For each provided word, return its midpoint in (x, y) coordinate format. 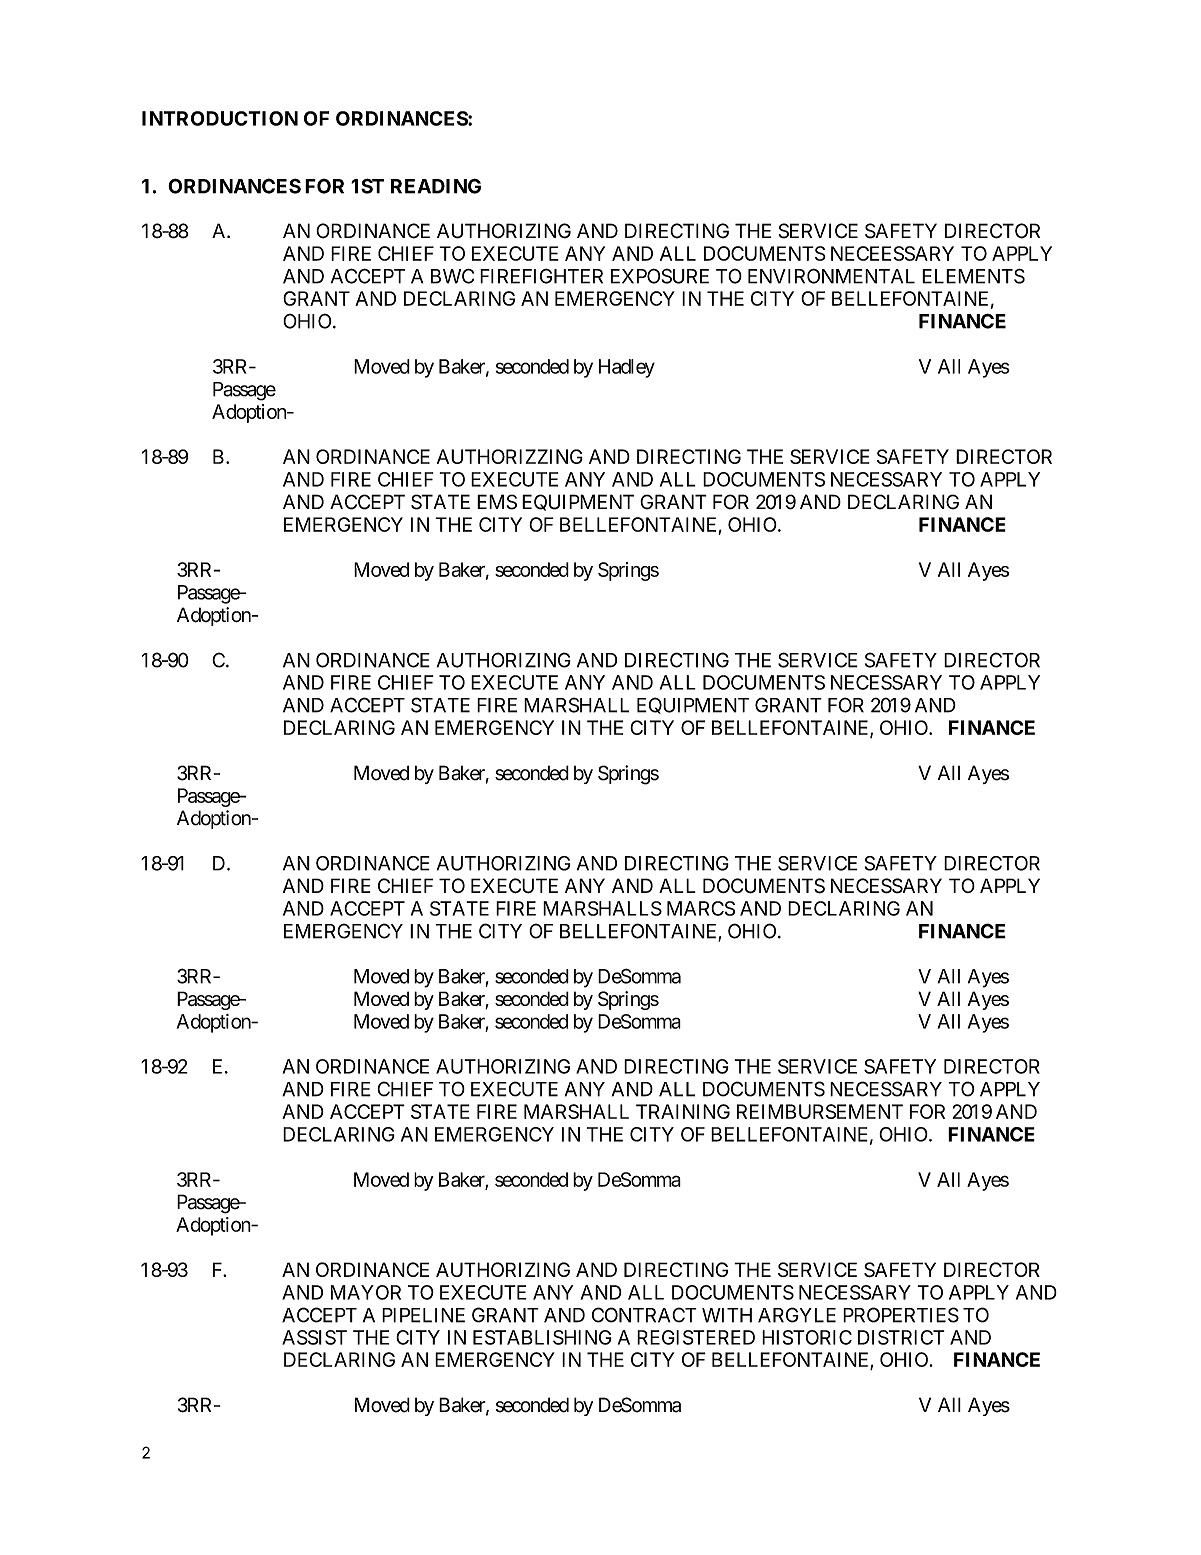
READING (436, 186)
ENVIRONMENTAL (831, 276)
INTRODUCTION (220, 118)
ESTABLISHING (542, 1337)
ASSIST (314, 1337)
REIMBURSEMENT (820, 1111)
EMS (497, 502)
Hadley (627, 368)
